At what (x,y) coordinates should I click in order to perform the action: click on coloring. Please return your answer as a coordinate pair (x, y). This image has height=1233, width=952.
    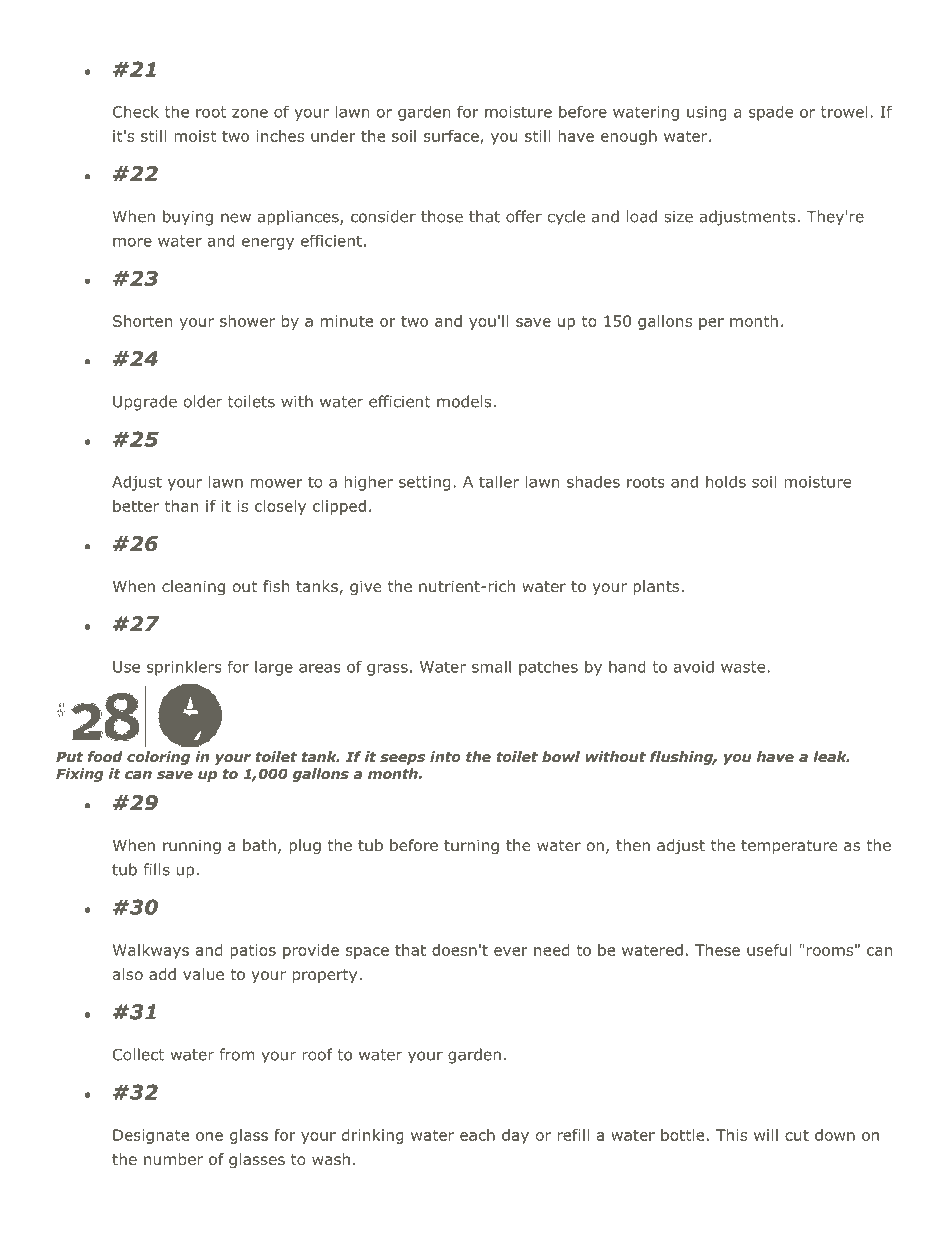
    Looking at the image, I should click on (158, 758).
